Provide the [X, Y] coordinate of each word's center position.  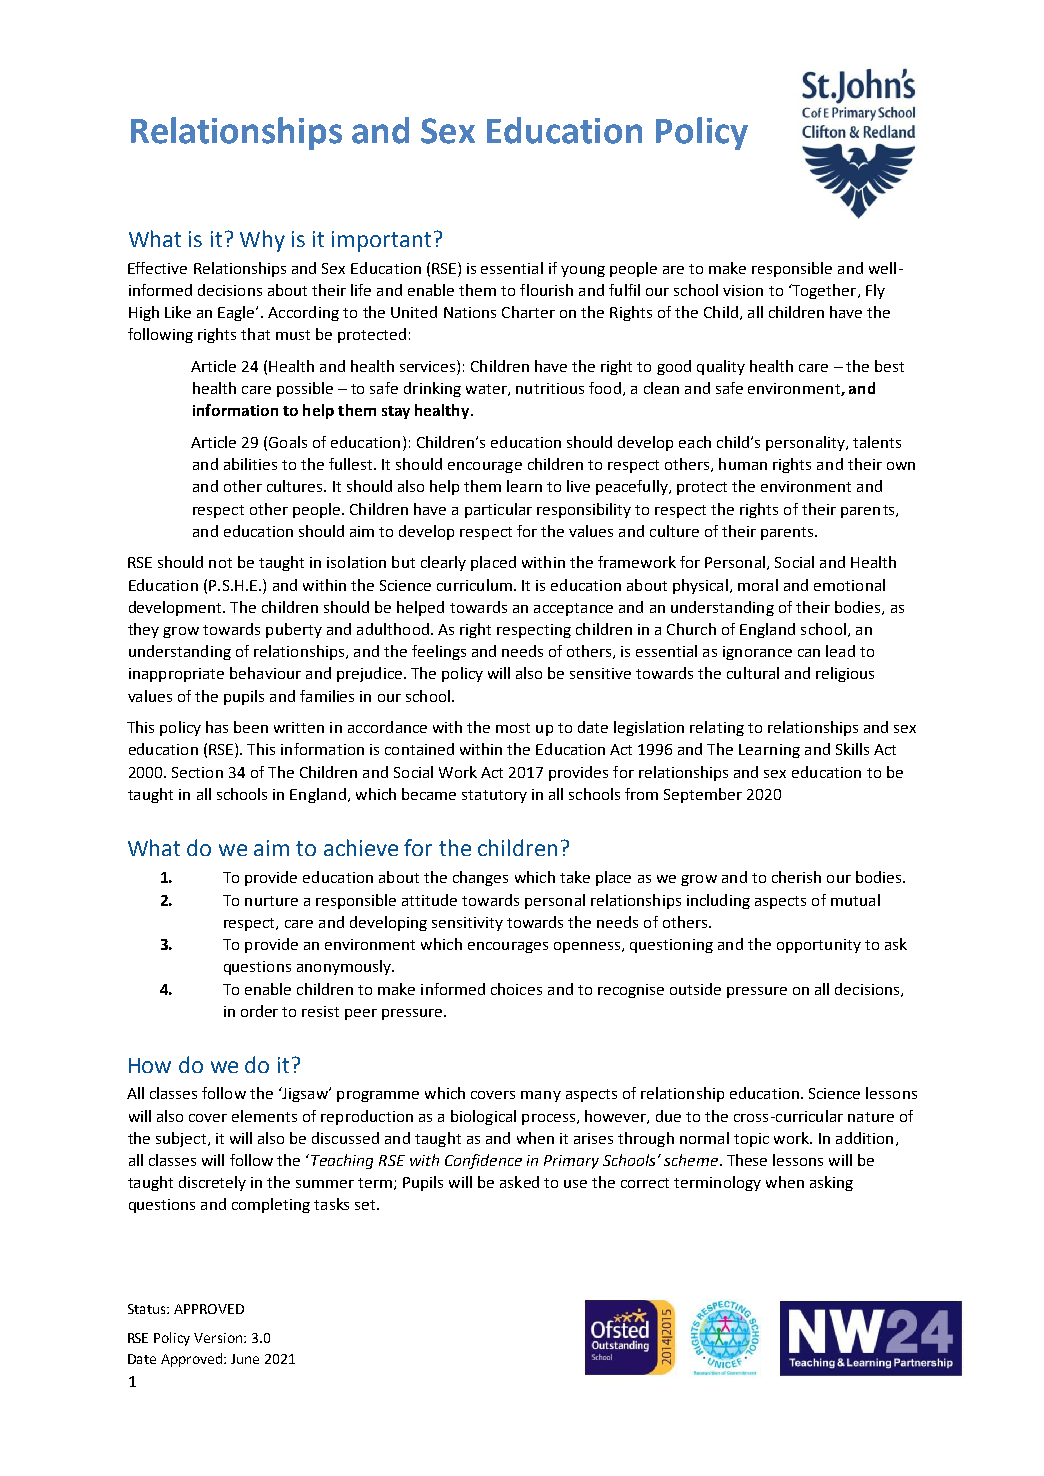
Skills [852, 749]
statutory [494, 796]
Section [197, 772]
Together [824, 291]
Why [262, 241]
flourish [546, 290]
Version [219, 1338]
